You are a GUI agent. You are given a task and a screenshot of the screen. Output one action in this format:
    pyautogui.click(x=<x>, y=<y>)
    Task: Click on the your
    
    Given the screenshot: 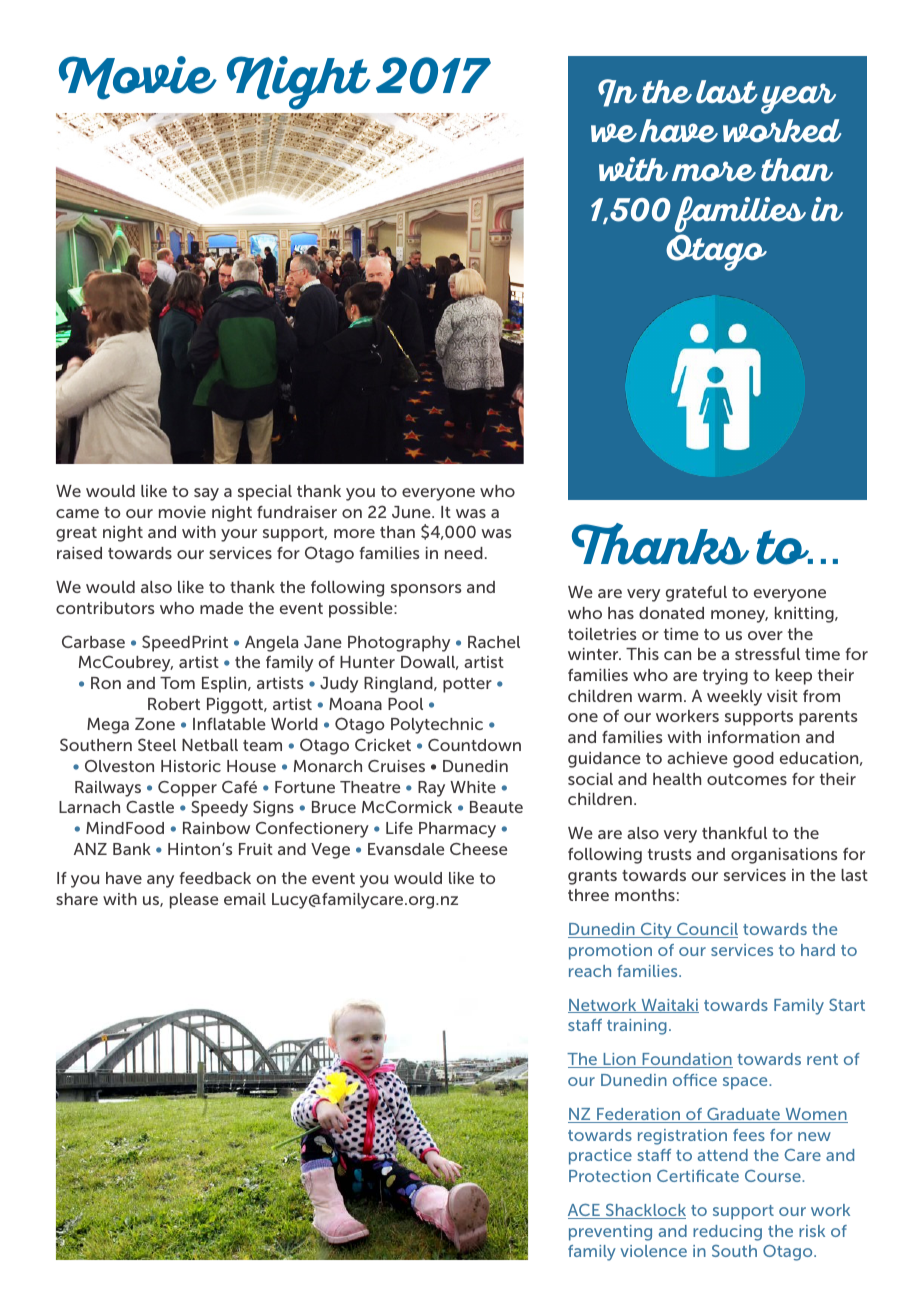 What is the action you would take?
    pyautogui.click(x=239, y=535)
